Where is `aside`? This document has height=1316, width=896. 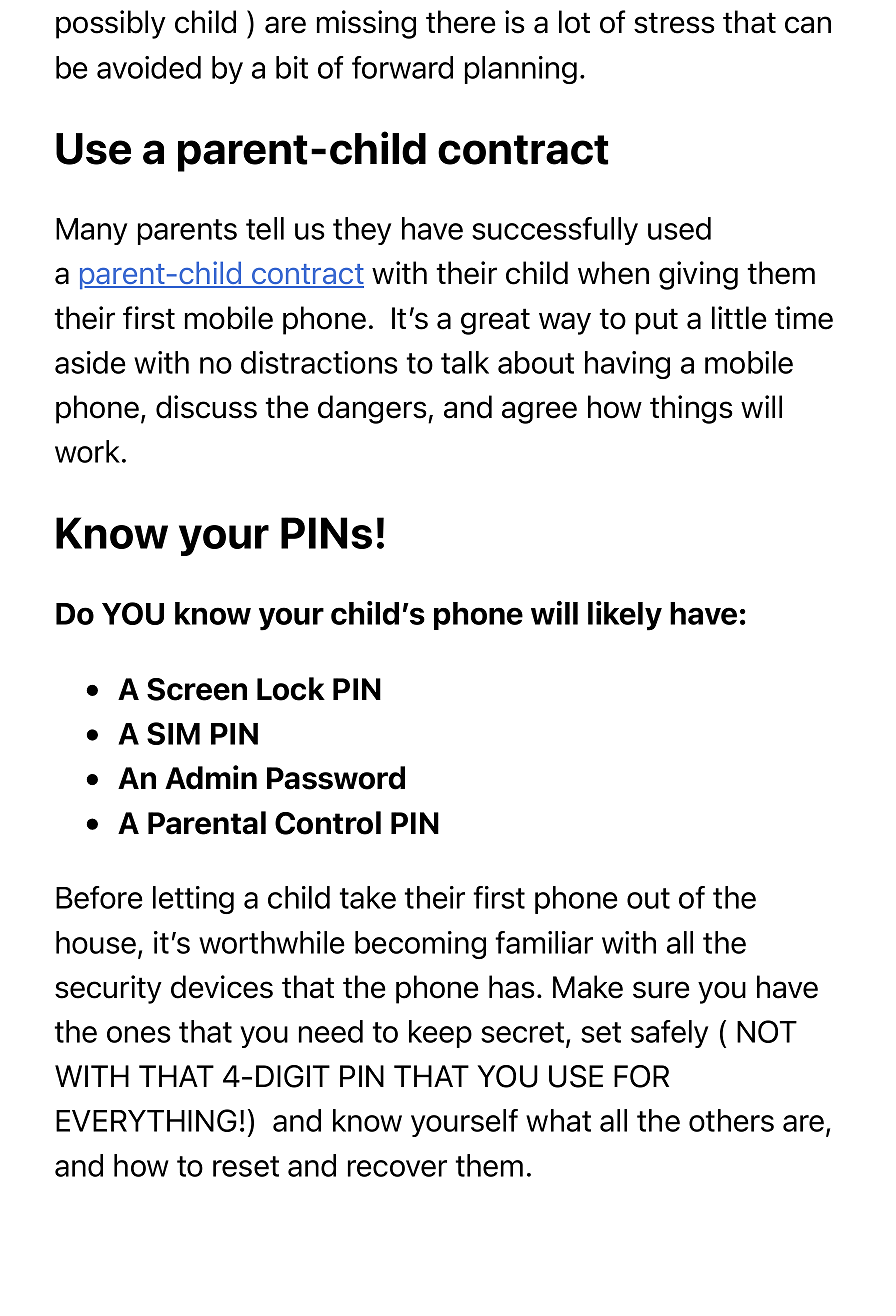 aside is located at coordinates (90, 362).
